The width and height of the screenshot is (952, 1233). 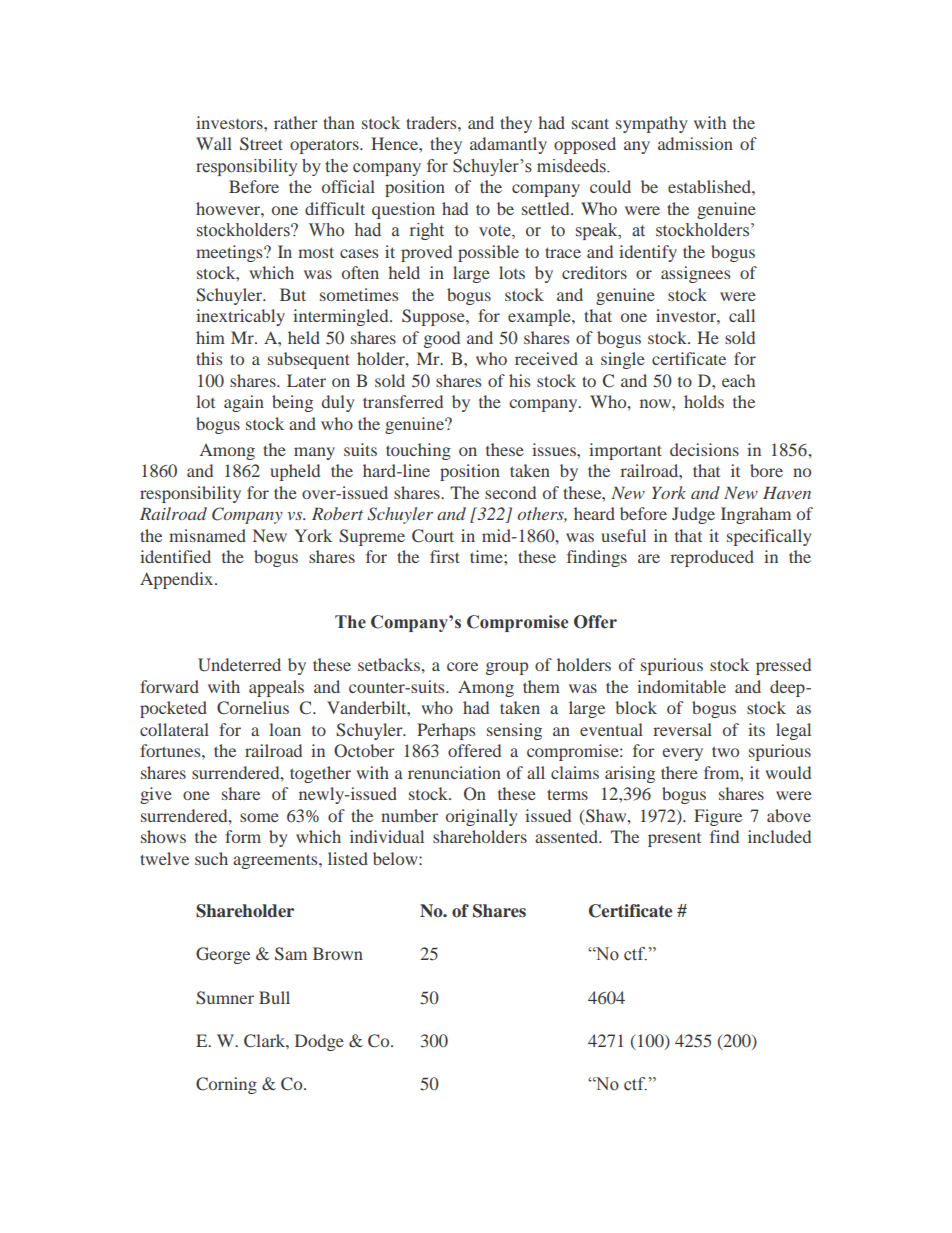 I want to click on admission, so click(x=695, y=143).
